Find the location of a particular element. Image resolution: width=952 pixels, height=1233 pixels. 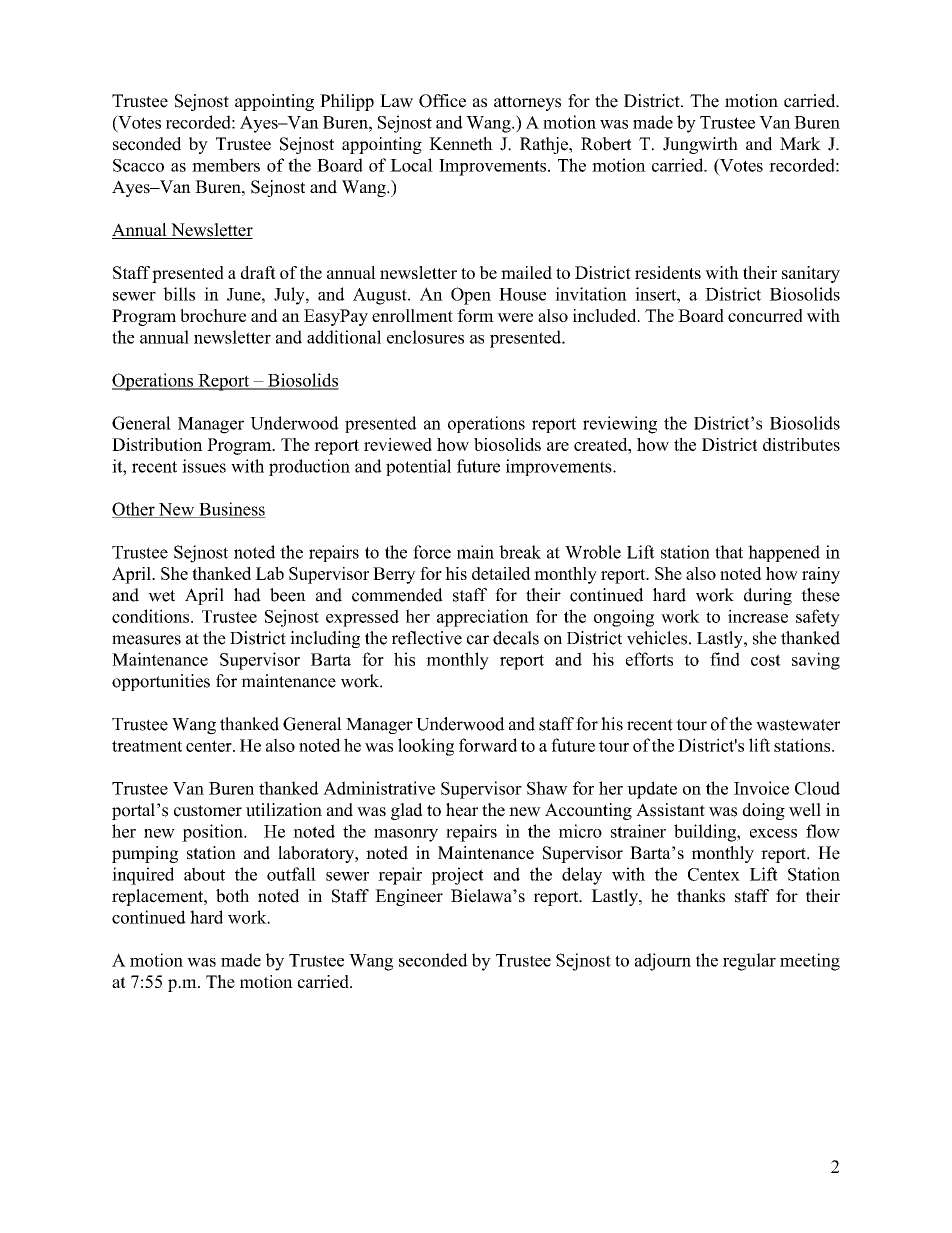

Engineer is located at coordinates (409, 897).
